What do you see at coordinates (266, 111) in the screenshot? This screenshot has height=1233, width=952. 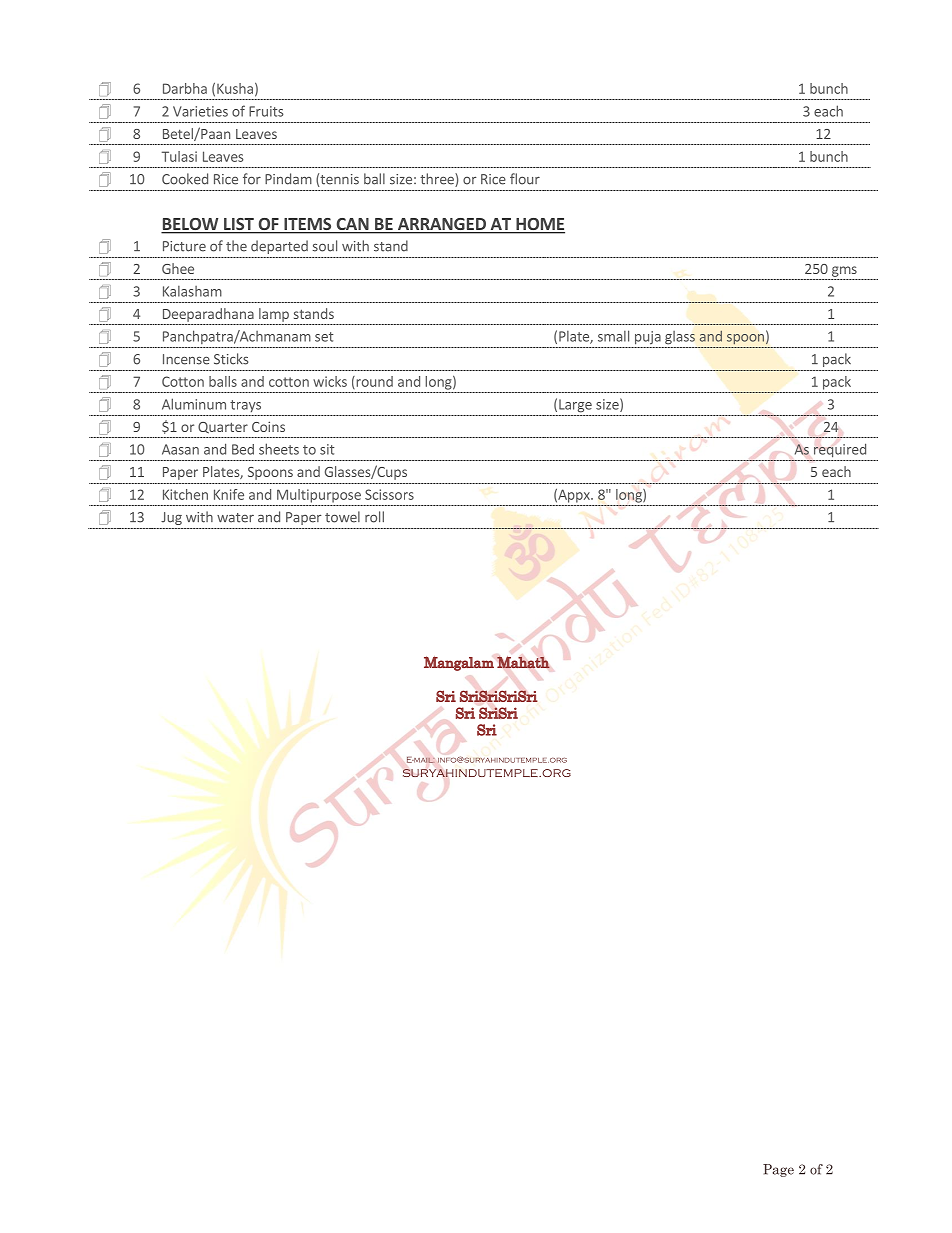 I see `Fruits` at bounding box center [266, 111].
